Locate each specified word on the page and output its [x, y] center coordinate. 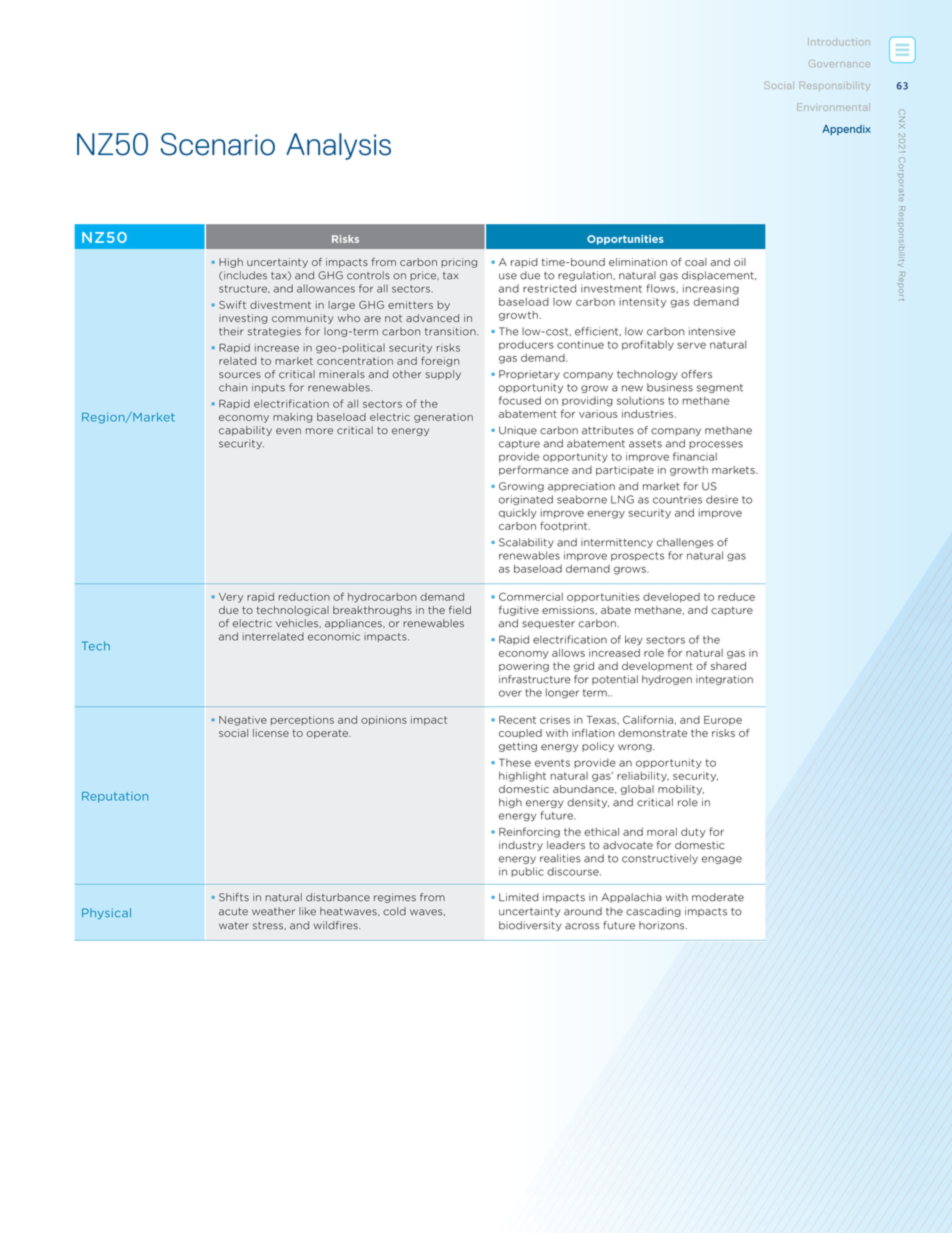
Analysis [338, 146]
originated [526, 500]
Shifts [234, 897]
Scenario [218, 144]
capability [245, 431]
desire [722, 499]
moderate [718, 897]
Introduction [839, 42]
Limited [518, 897]
